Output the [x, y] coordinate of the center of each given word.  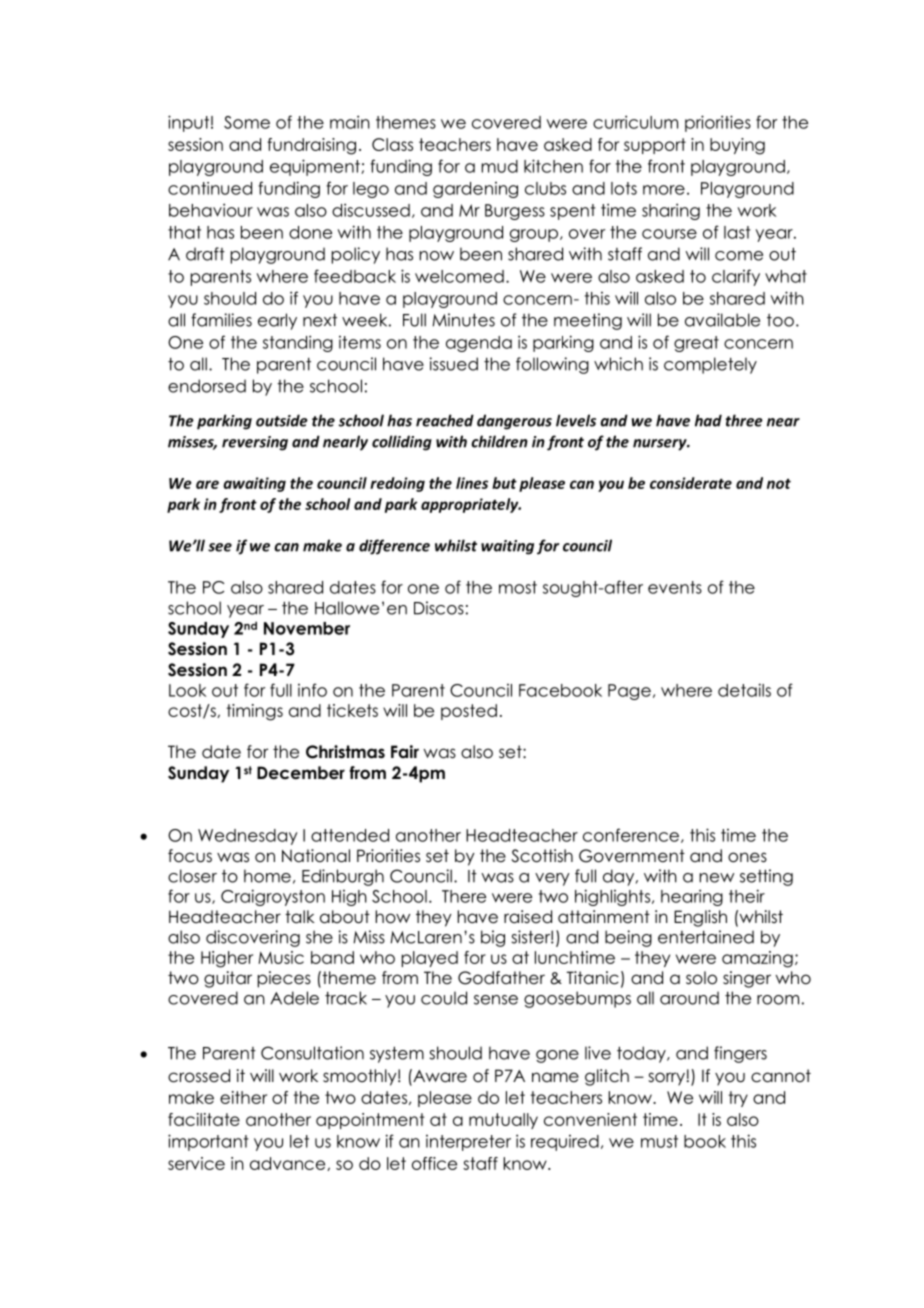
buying [737, 146]
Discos [439, 608]
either [243, 1097]
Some [247, 122]
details [744, 690]
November [307, 628]
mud [499, 166]
